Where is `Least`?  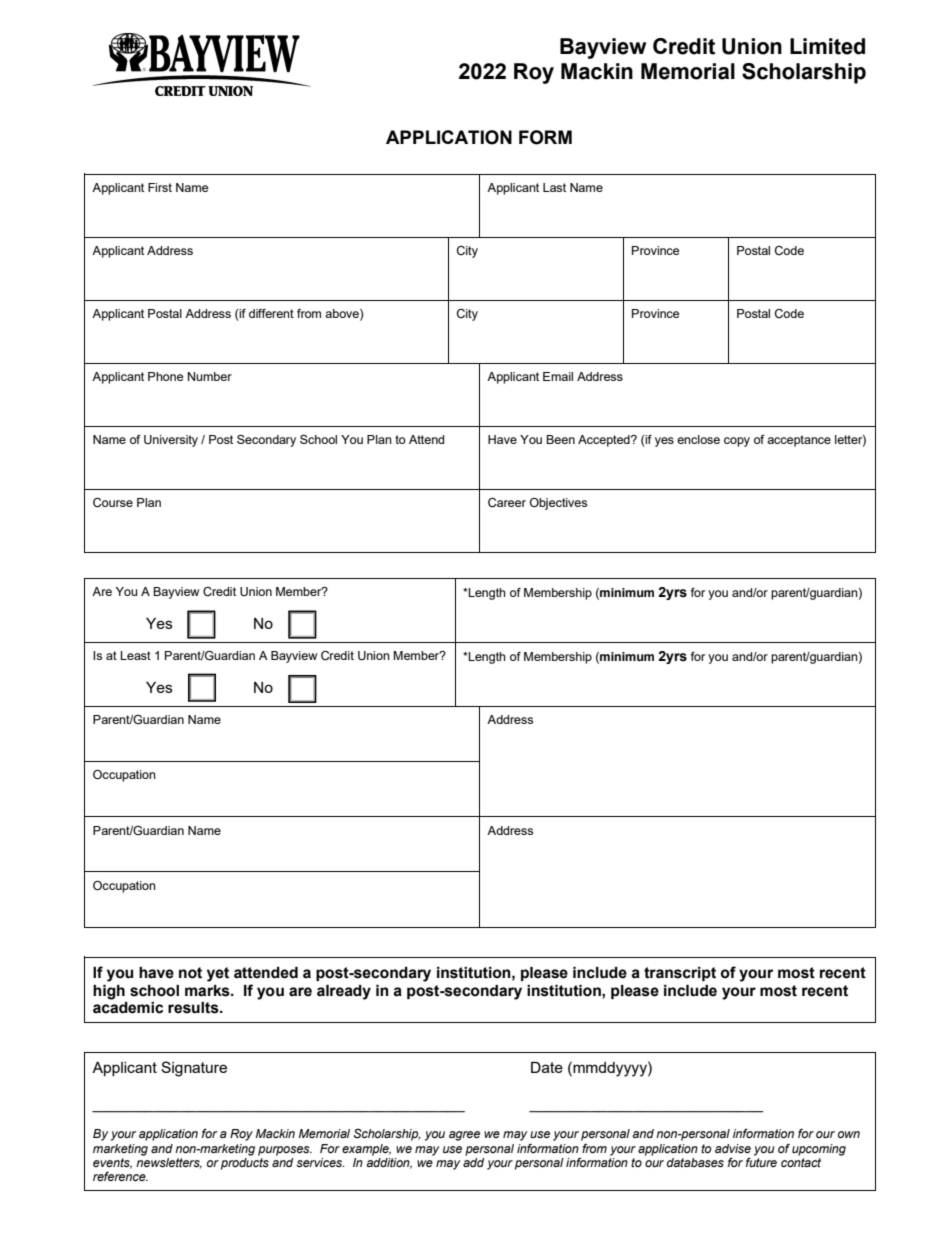
Least is located at coordinates (135, 655).
